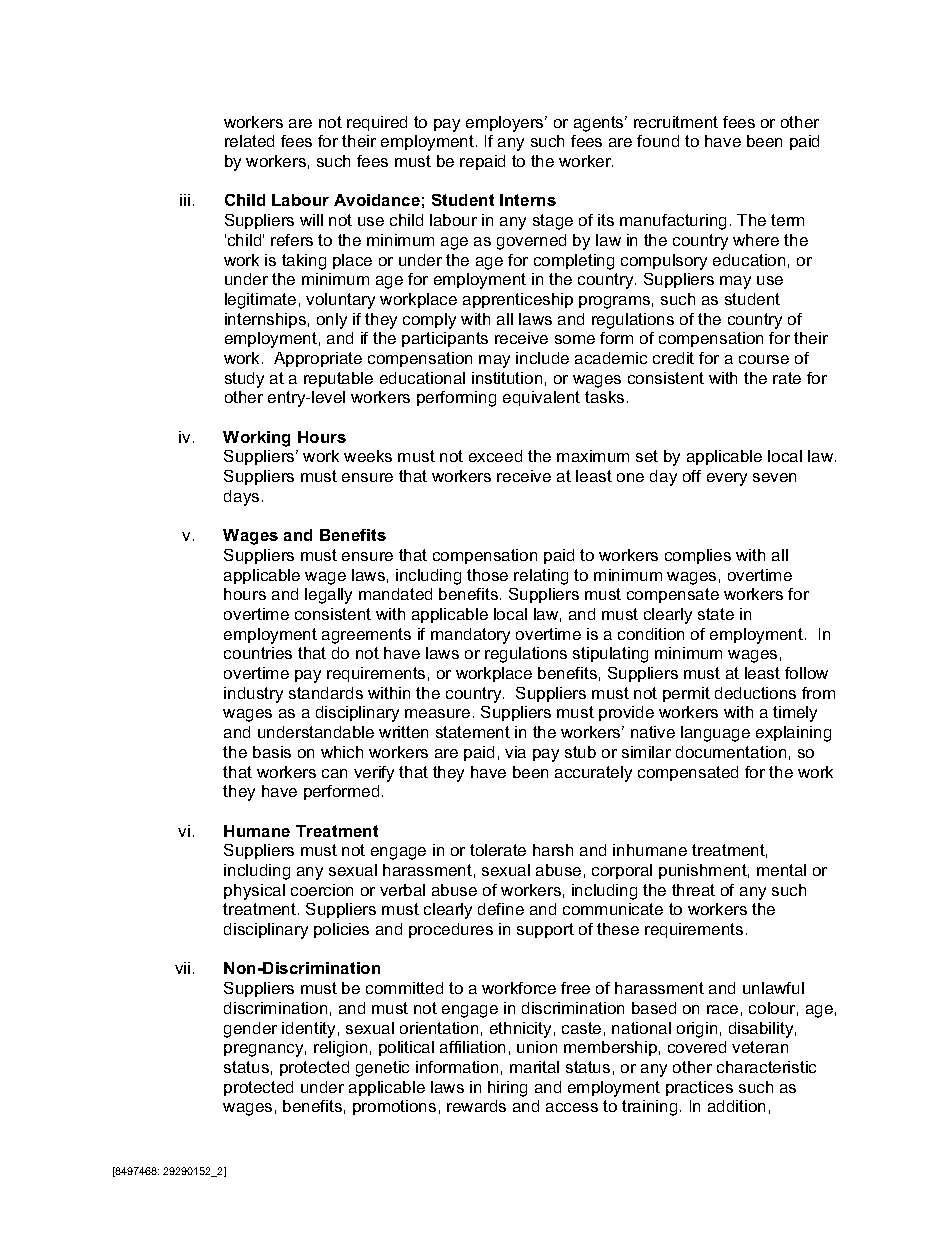  Describe the element at coordinates (507, 1089) in the screenshot. I see `hiring` at that location.
